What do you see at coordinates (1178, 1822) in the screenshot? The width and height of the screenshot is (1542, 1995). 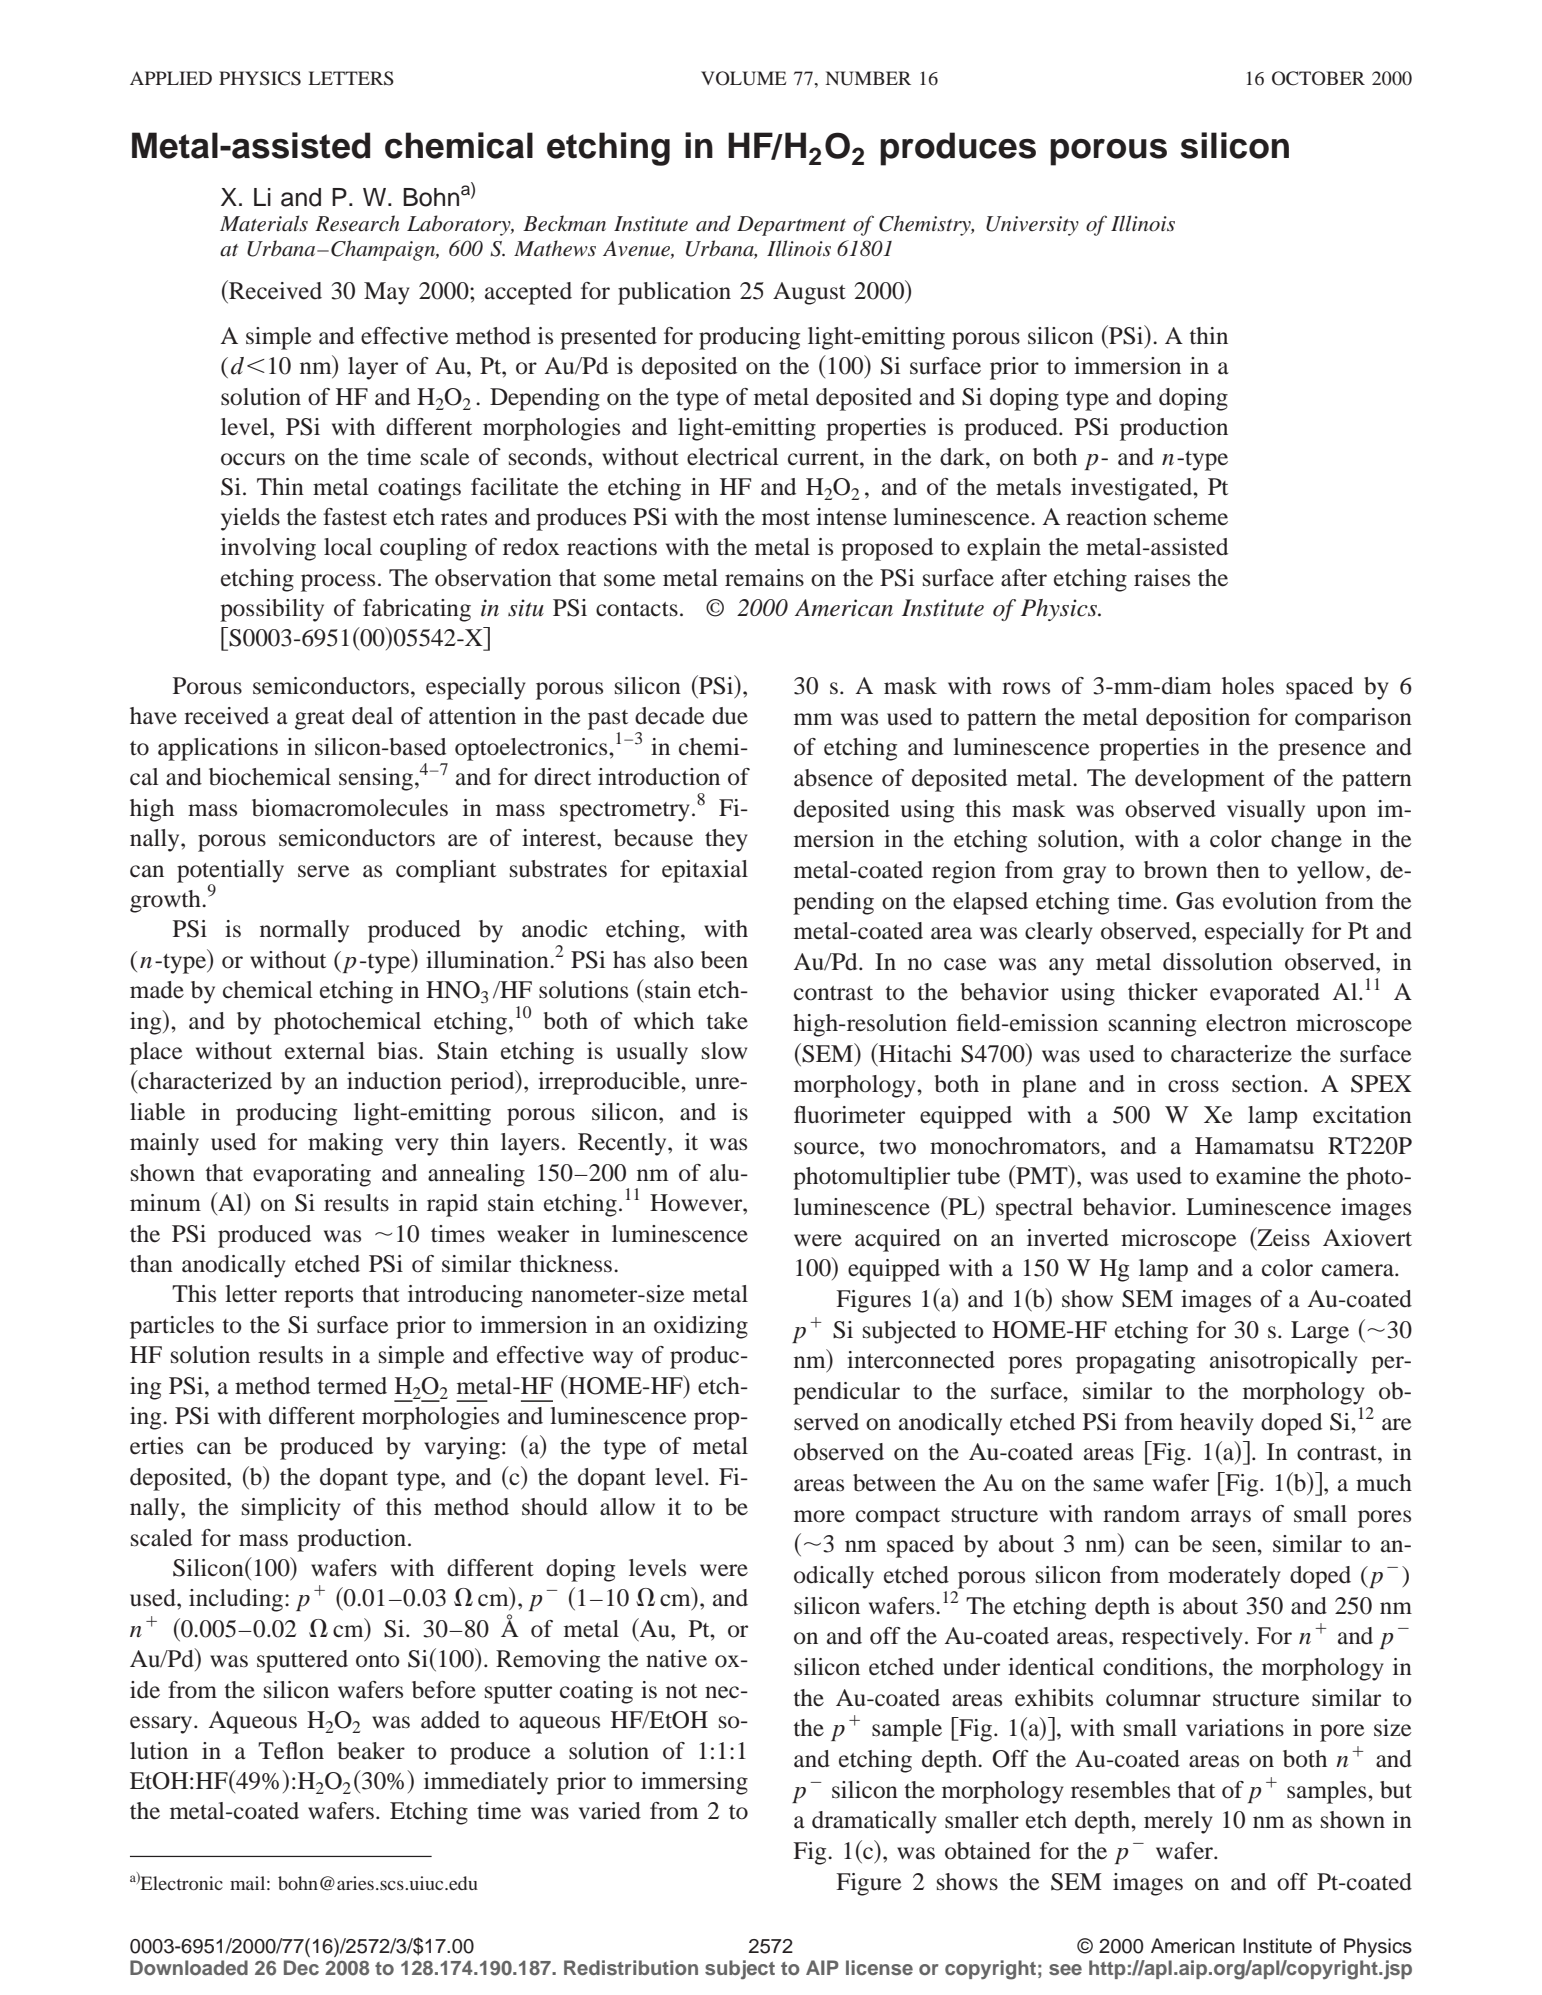 I see `merely` at bounding box center [1178, 1822].
